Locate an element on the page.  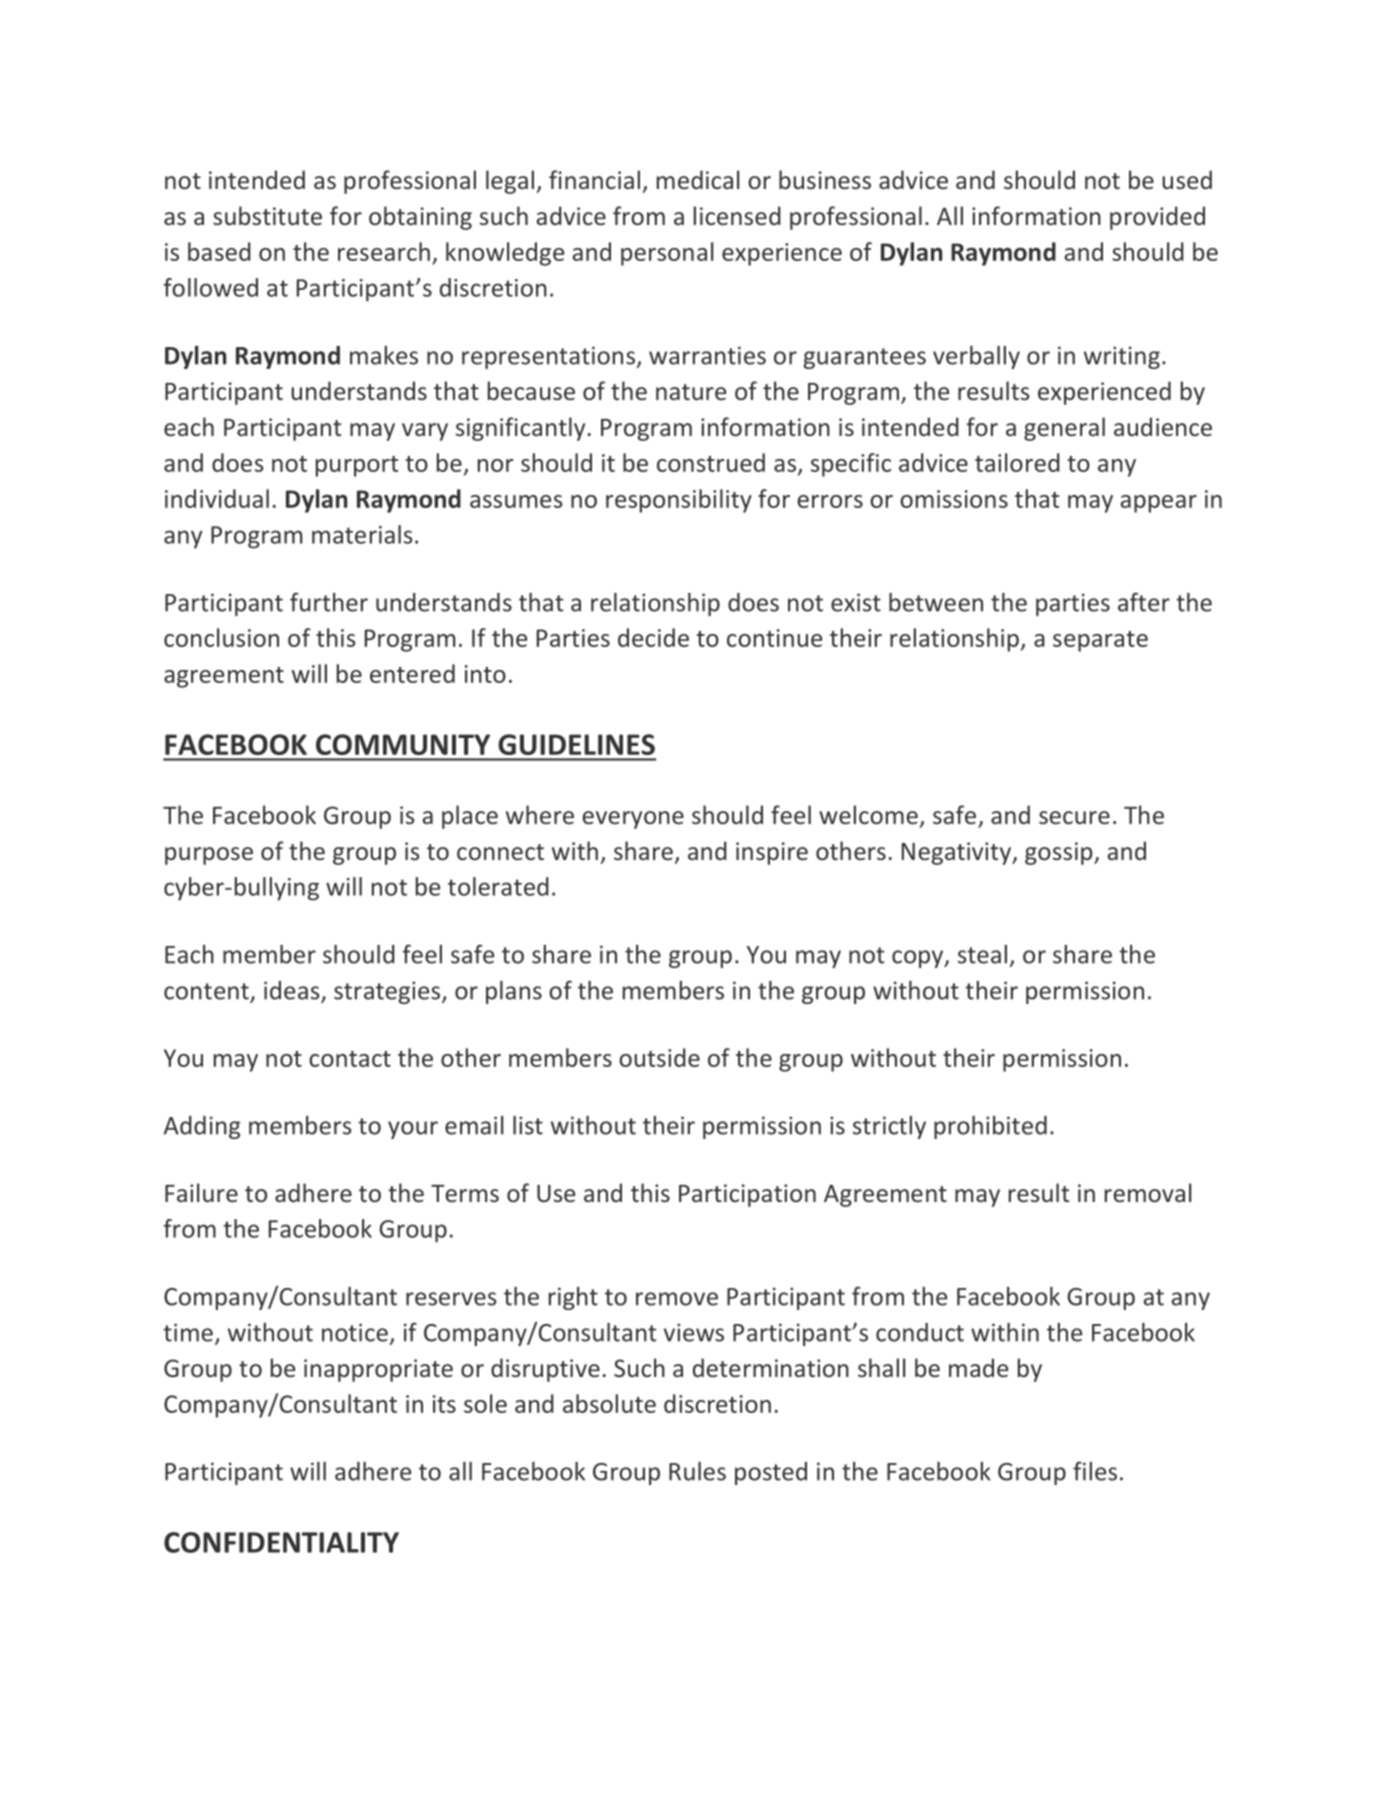
CONFIDENTIALITY is located at coordinates (281, 1542).
